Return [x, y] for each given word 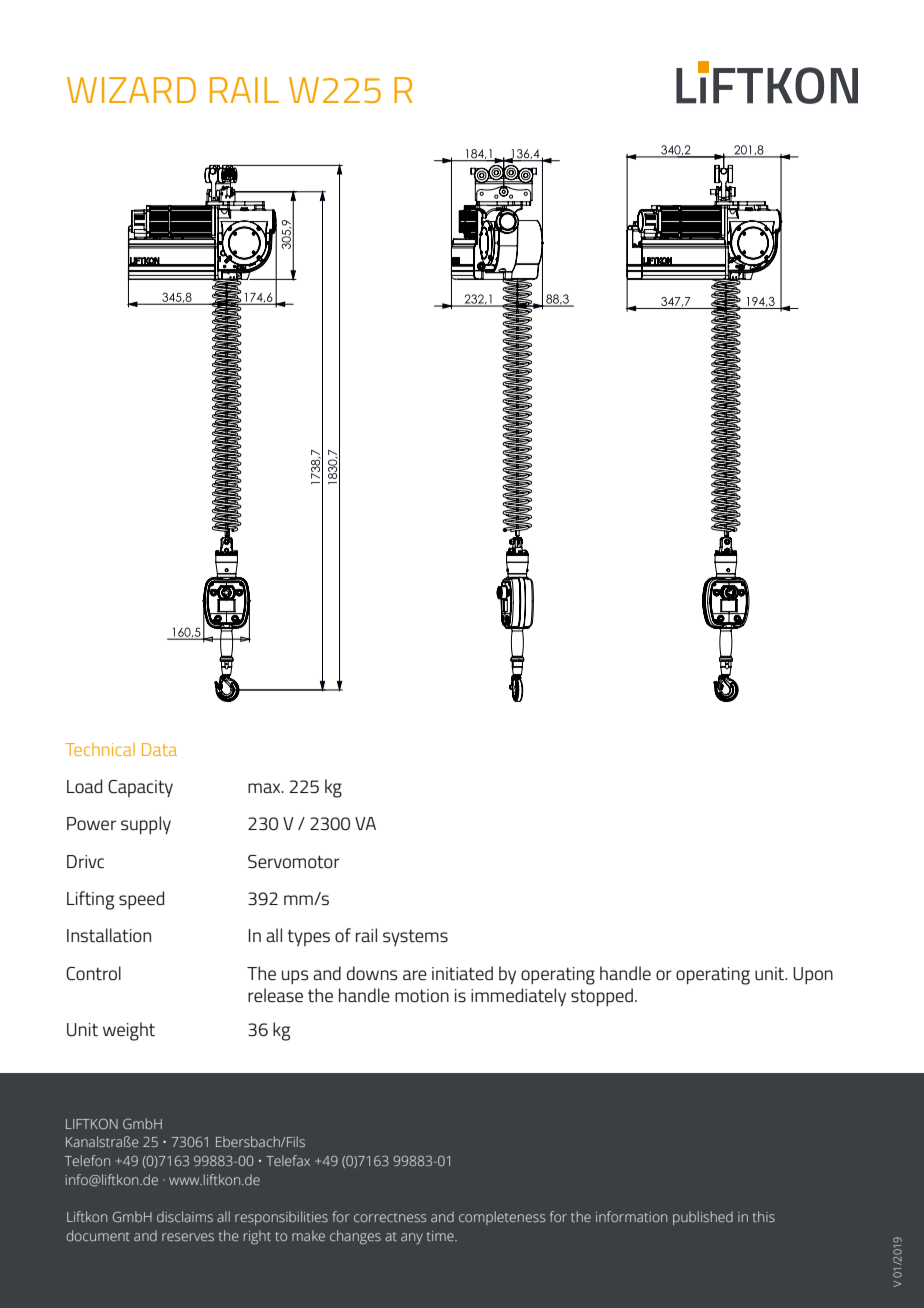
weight [129, 1031]
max [265, 788]
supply [146, 825]
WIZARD [131, 90]
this [764, 1216]
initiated [462, 973]
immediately [518, 997]
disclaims [185, 1216]
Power [91, 823]
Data [159, 749]
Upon [813, 975]
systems [415, 937]
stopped [602, 997]
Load [84, 786]
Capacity [140, 788]
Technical [100, 749]
